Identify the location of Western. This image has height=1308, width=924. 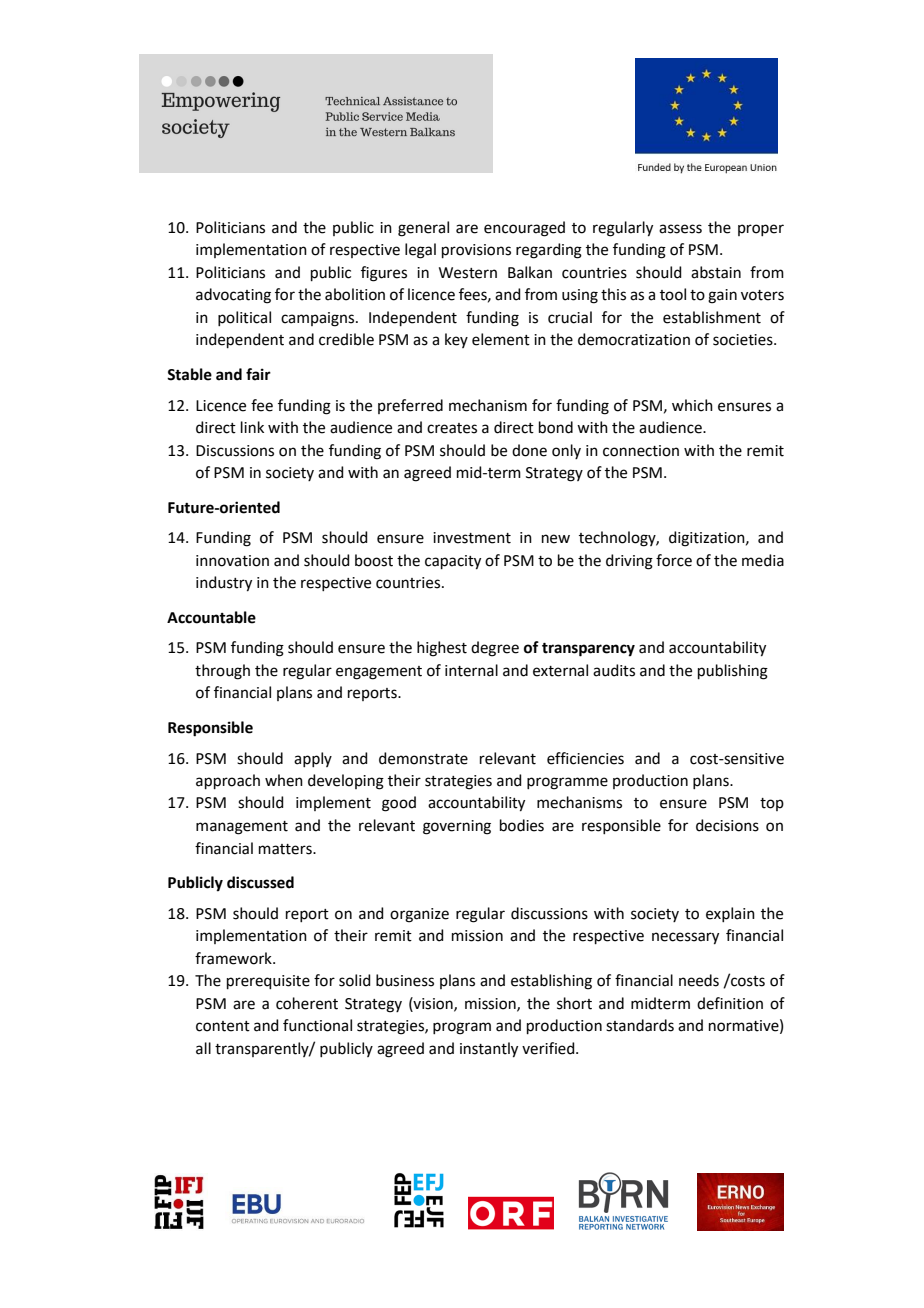
(468, 273).
